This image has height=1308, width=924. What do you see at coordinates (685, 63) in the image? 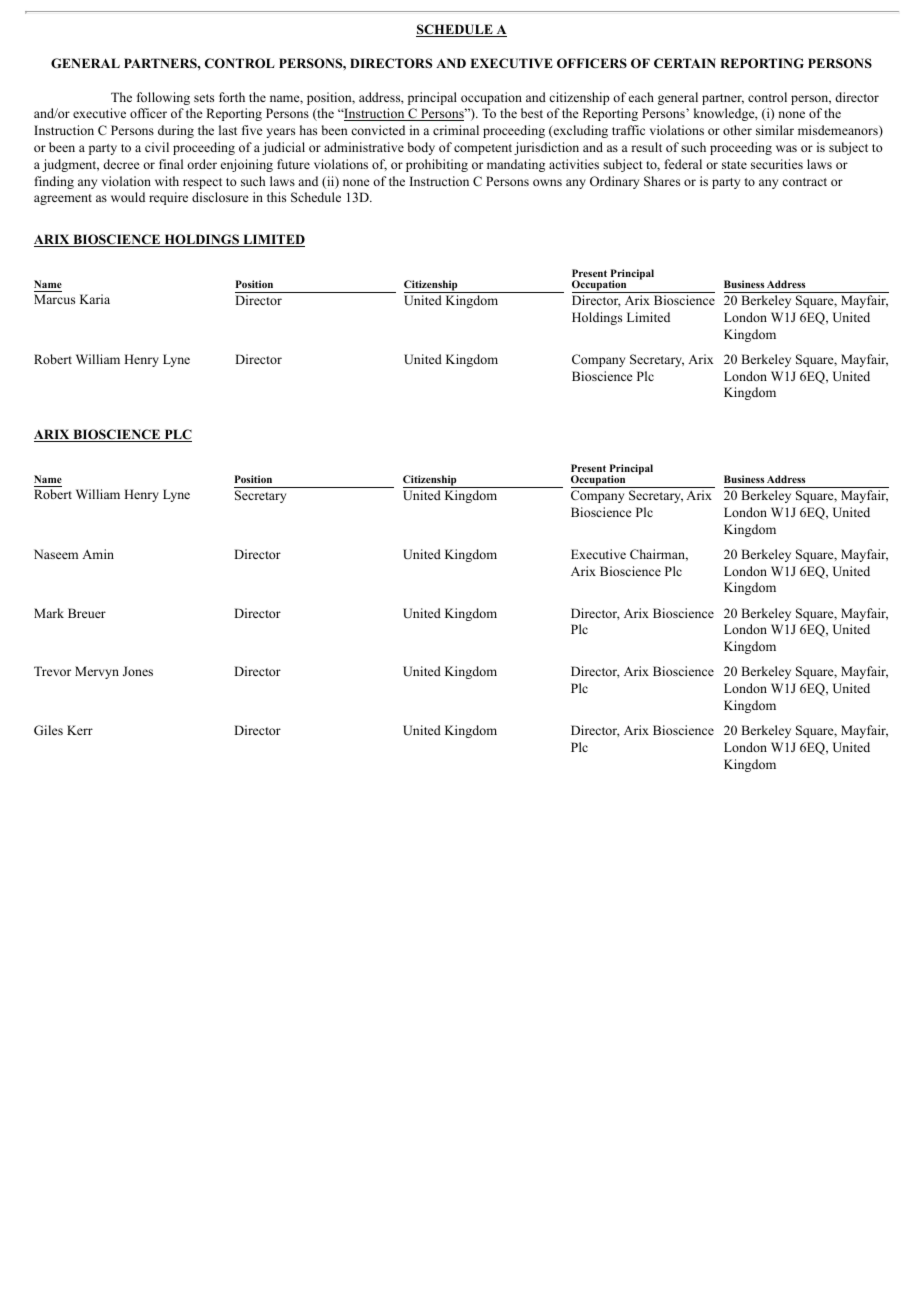
I see `CERTAIN` at bounding box center [685, 63].
